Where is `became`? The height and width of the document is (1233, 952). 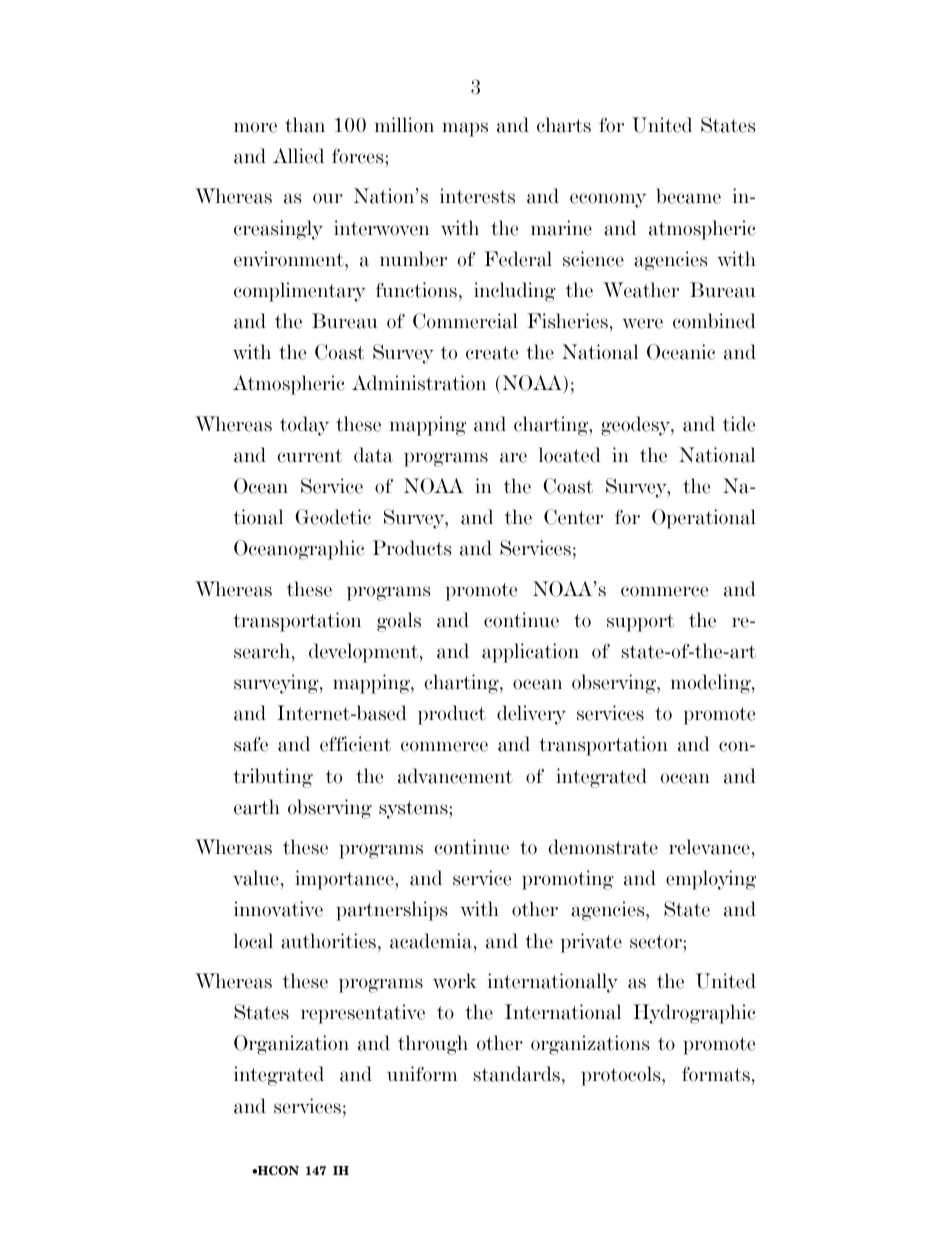
became is located at coordinates (688, 196).
